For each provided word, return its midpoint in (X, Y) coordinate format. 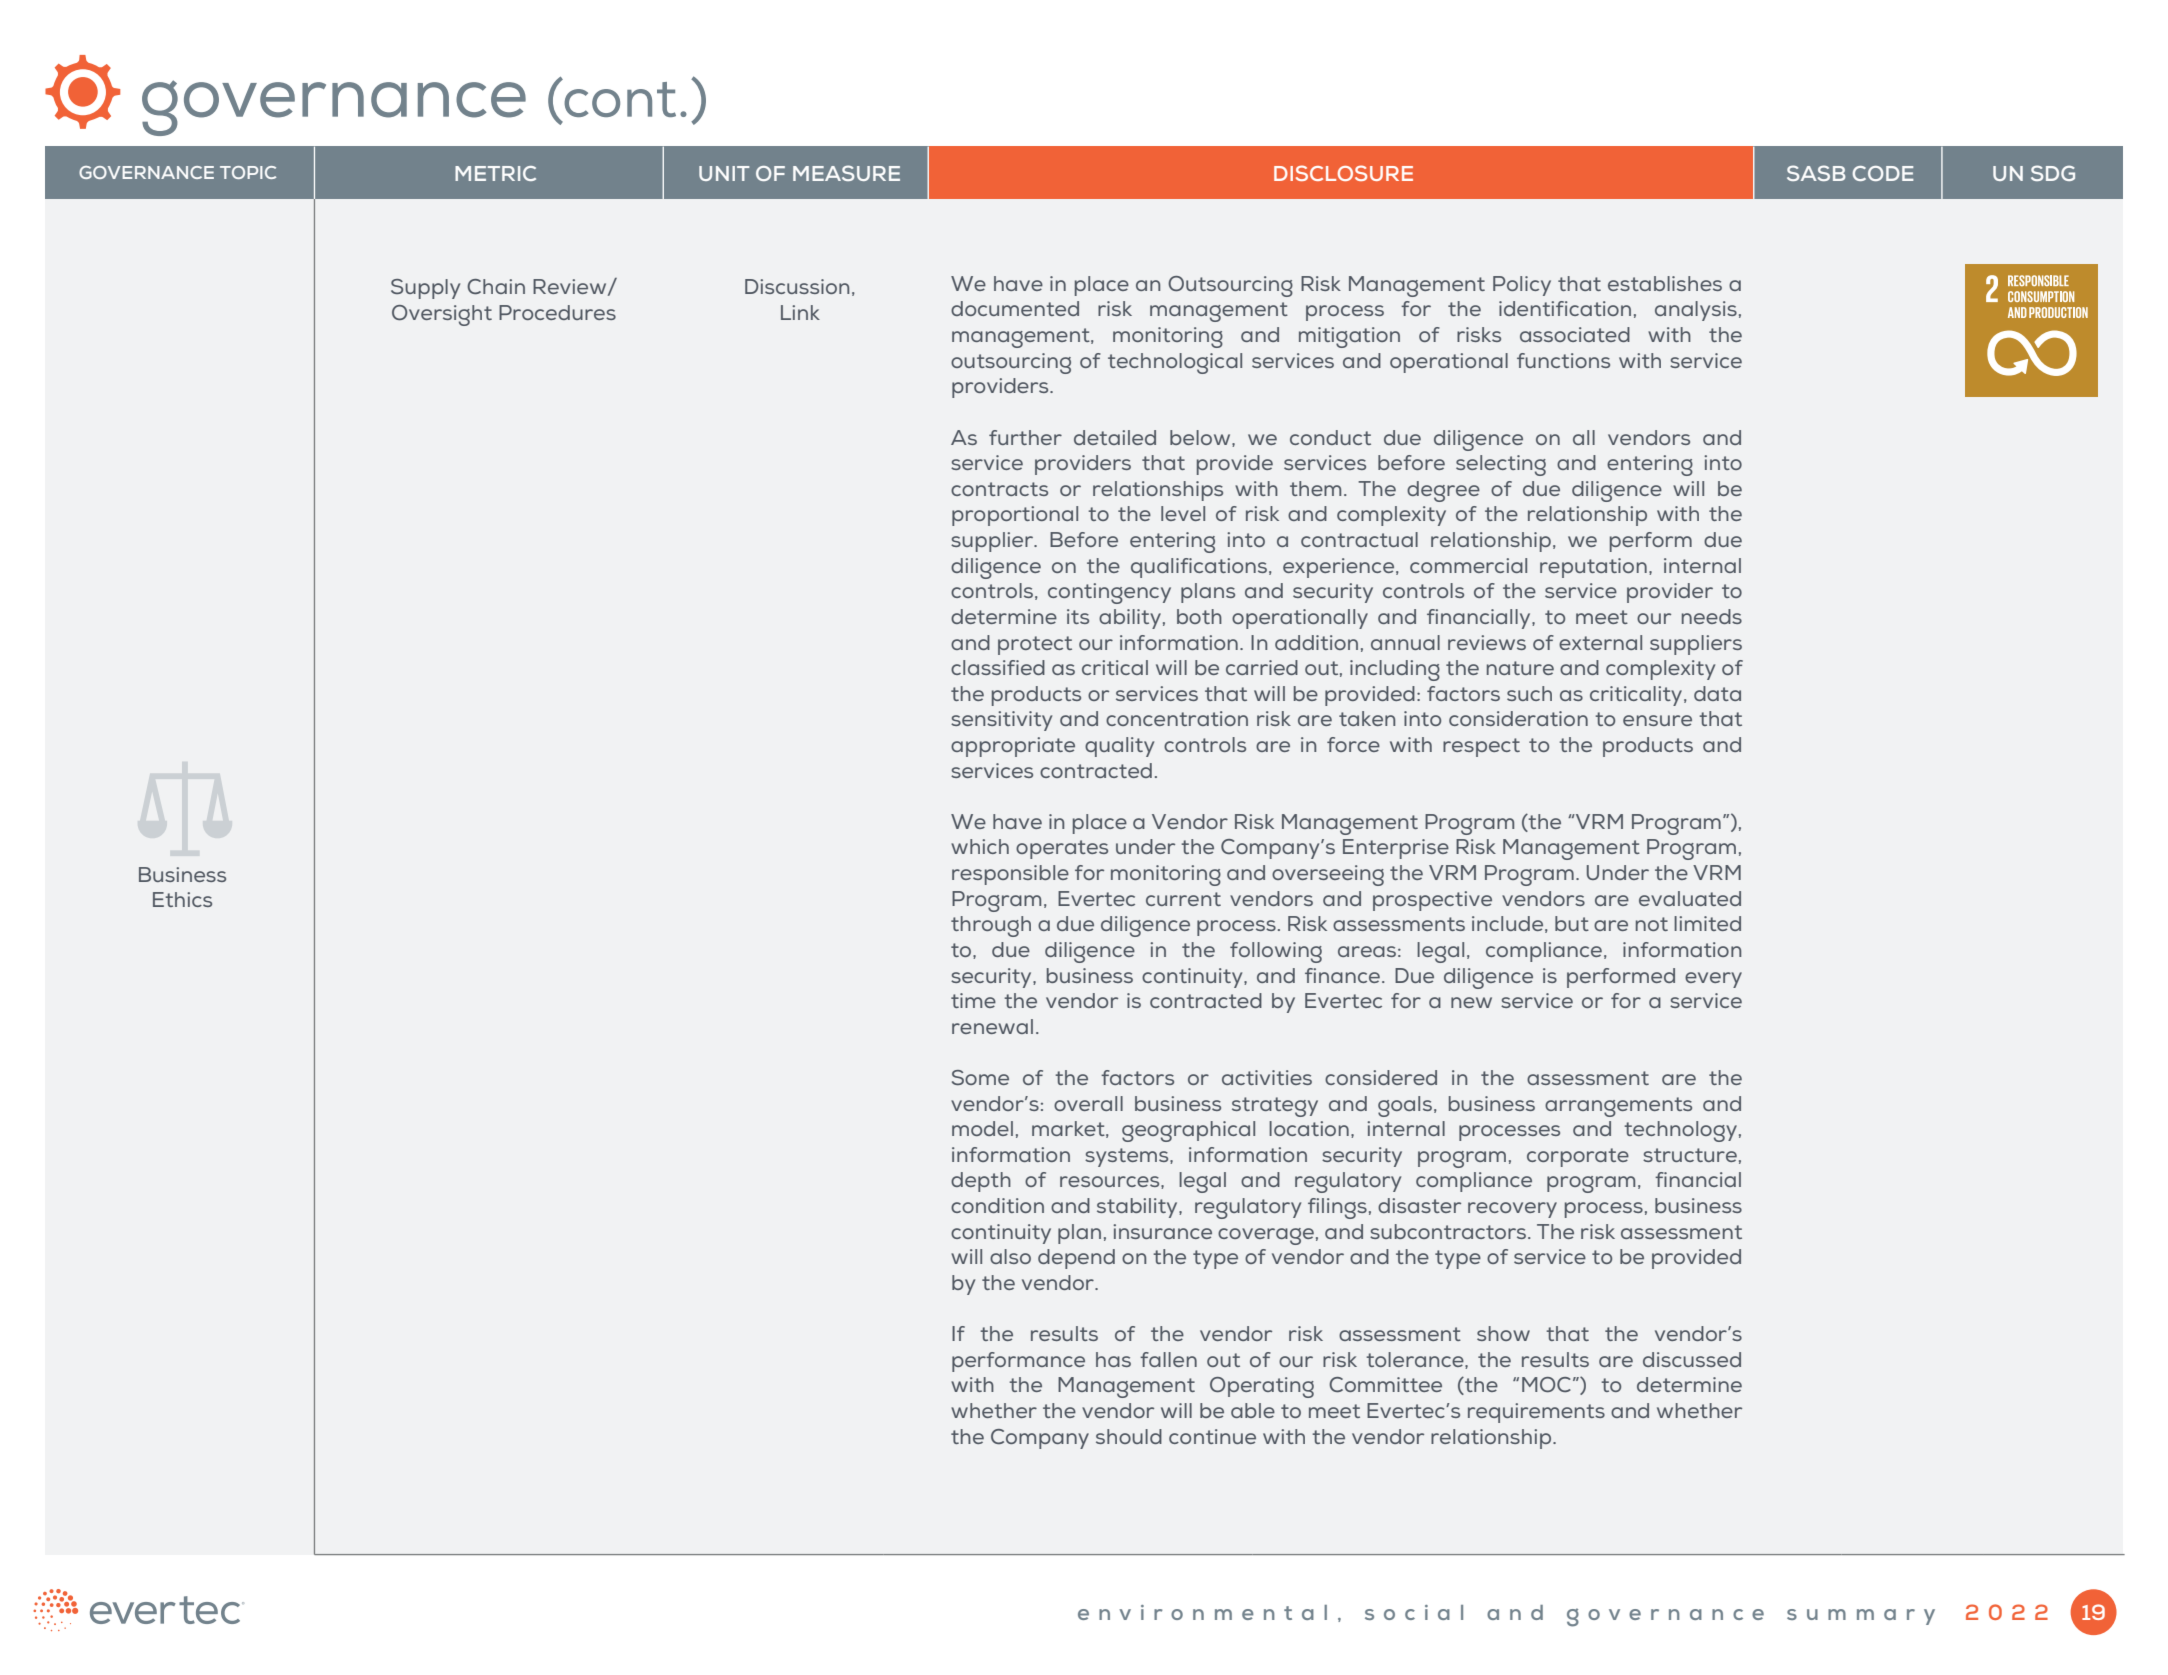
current (1183, 899)
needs (1712, 616)
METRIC (495, 173)
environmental (1202, 1612)
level (1183, 513)
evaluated (1690, 898)
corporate (1578, 1157)
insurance (1162, 1231)
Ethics (182, 899)
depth (981, 1182)
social (1414, 1612)
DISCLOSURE (1343, 173)
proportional (1015, 516)
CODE (1883, 173)
